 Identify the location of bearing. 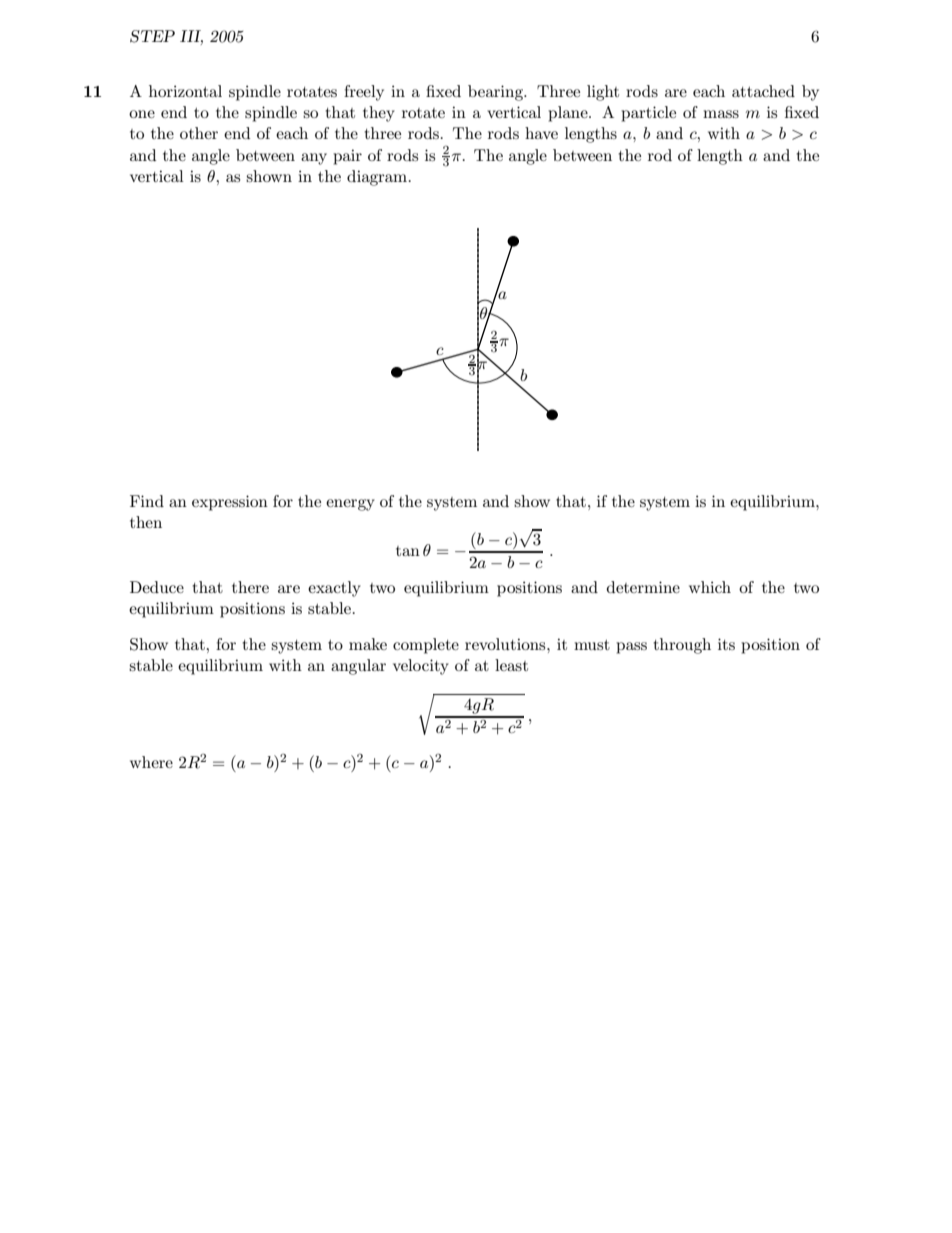
(496, 93).
